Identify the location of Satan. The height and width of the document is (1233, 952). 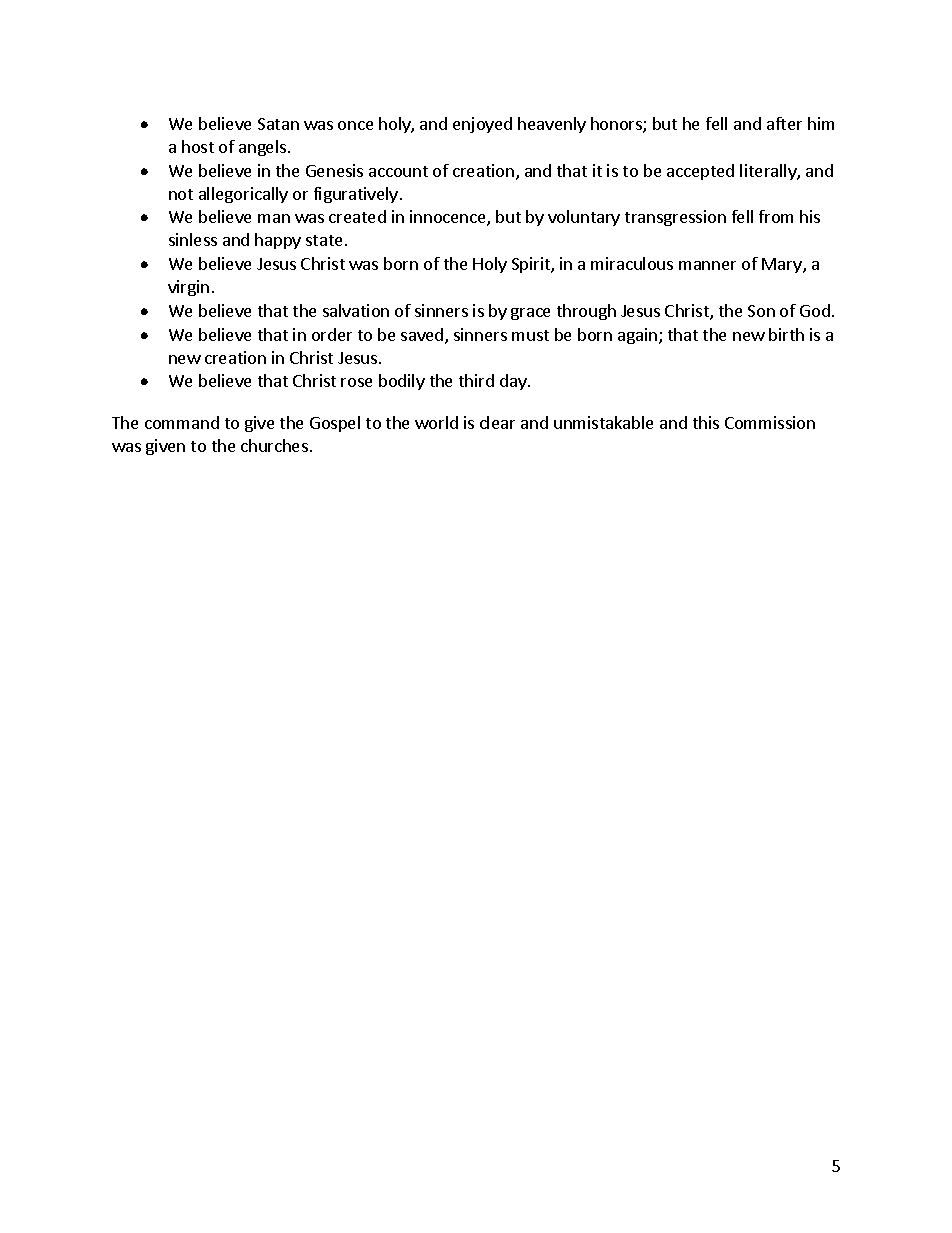
(278, 124).
